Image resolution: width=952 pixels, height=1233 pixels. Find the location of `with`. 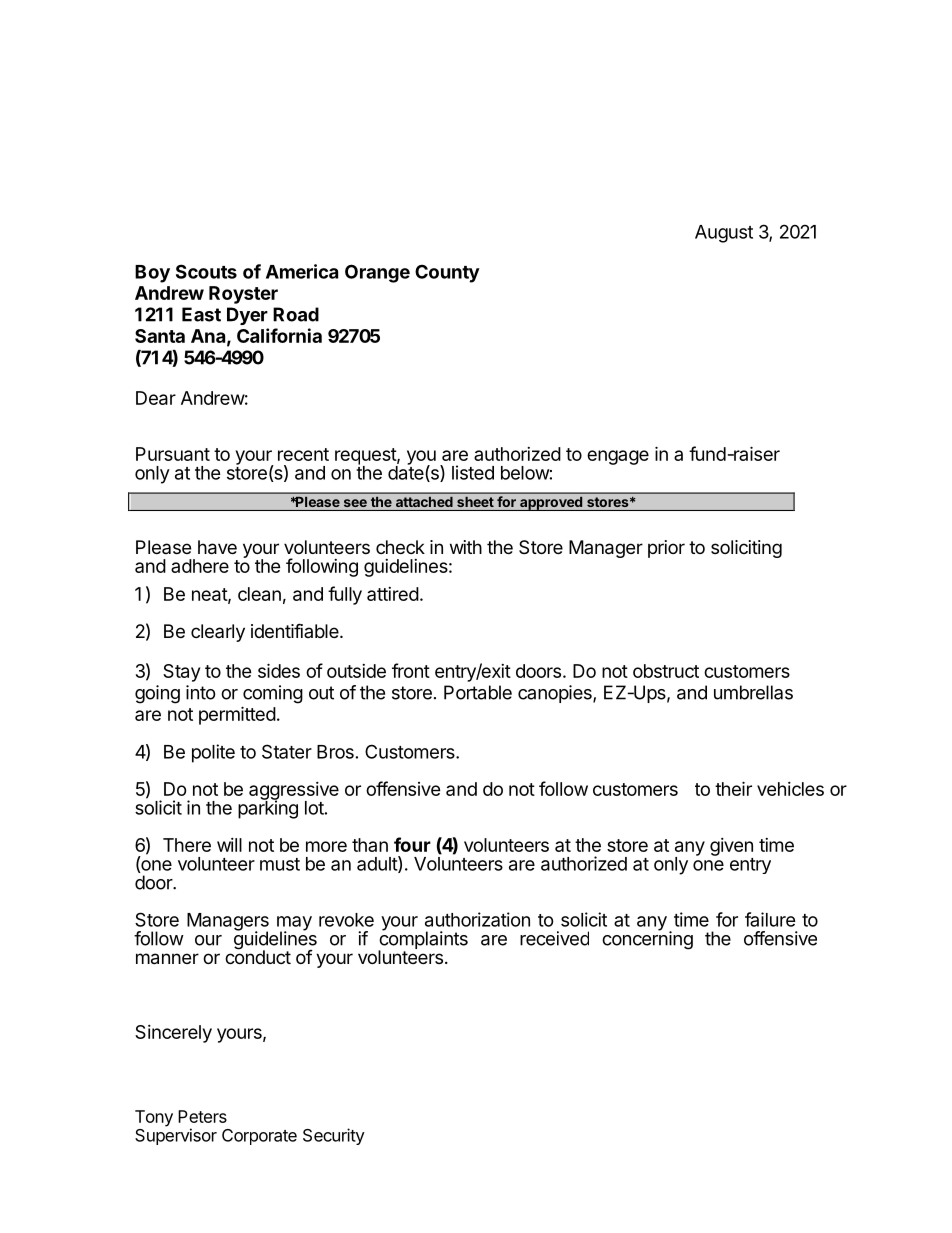

with is located at coordinates (466, 547).
